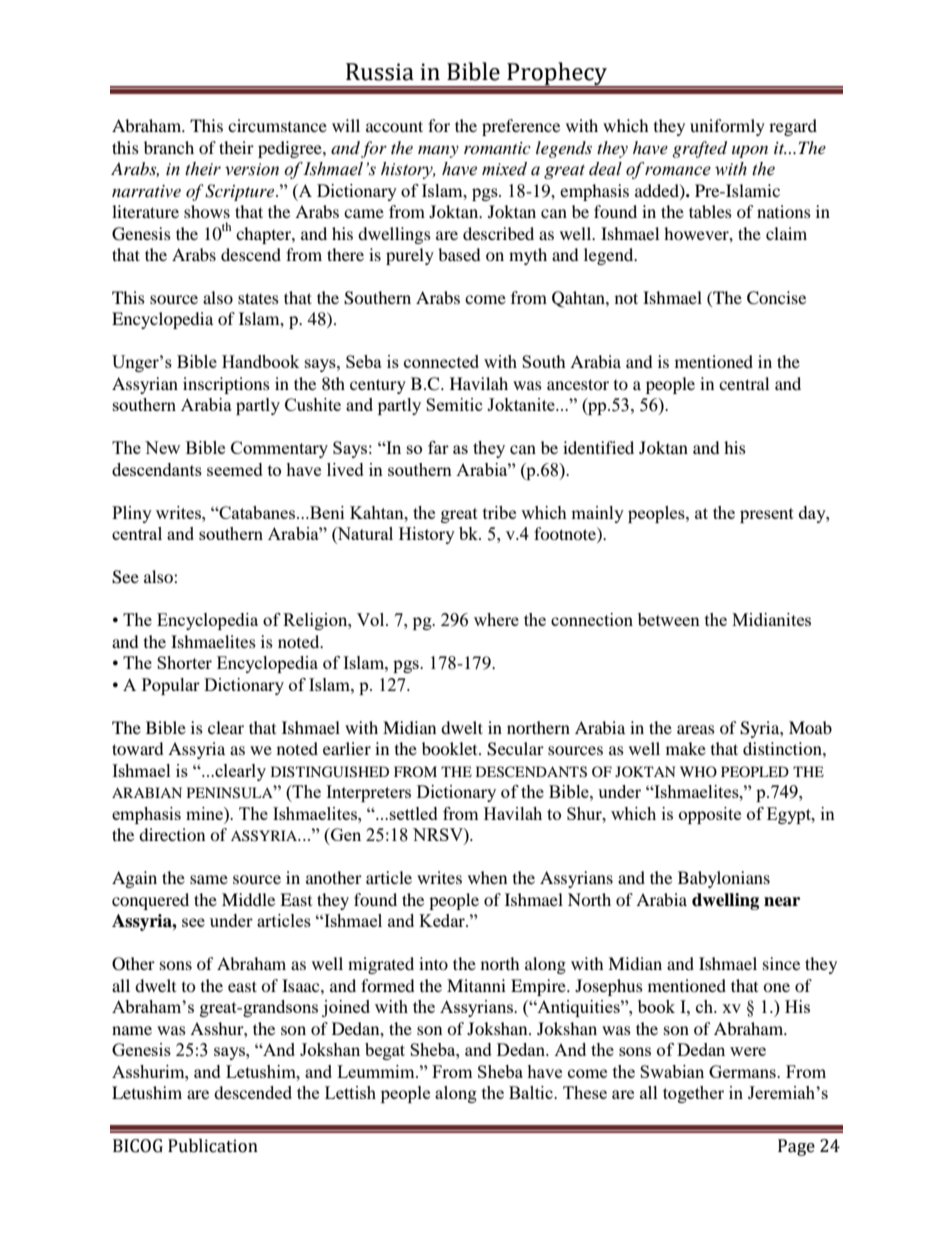  Describe the element at coordinates (496, 619) in the page. I see `where` at that location.
